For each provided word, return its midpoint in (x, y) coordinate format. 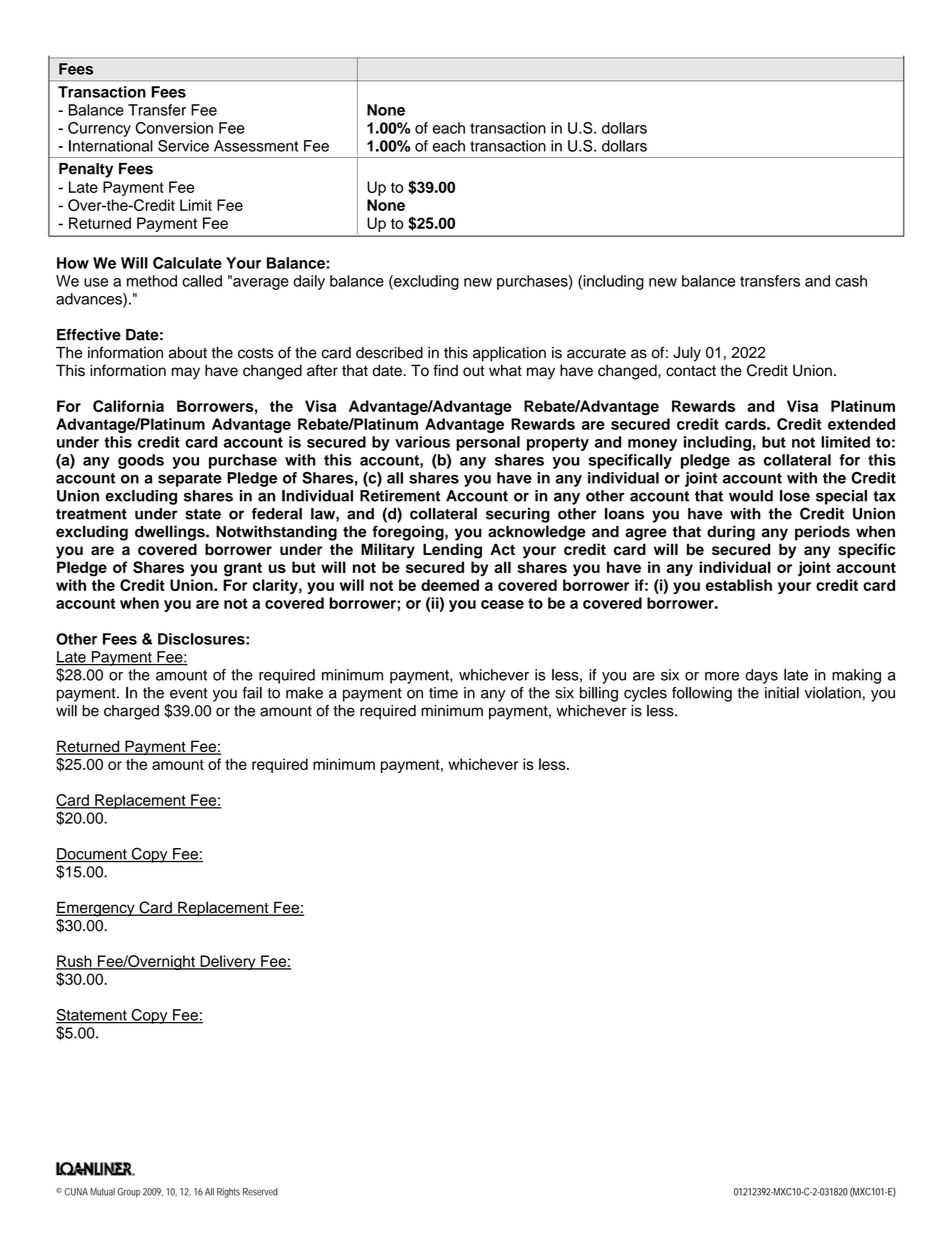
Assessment (256, 146)
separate (190, 480)
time (443, 693)
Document (92, 855)
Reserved (260, 1192)
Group (128, 1193)
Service (183, 146)
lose (795, 496)
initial (782, 693)
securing (518, 515)
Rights (228, 1193)
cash (851, 281)
